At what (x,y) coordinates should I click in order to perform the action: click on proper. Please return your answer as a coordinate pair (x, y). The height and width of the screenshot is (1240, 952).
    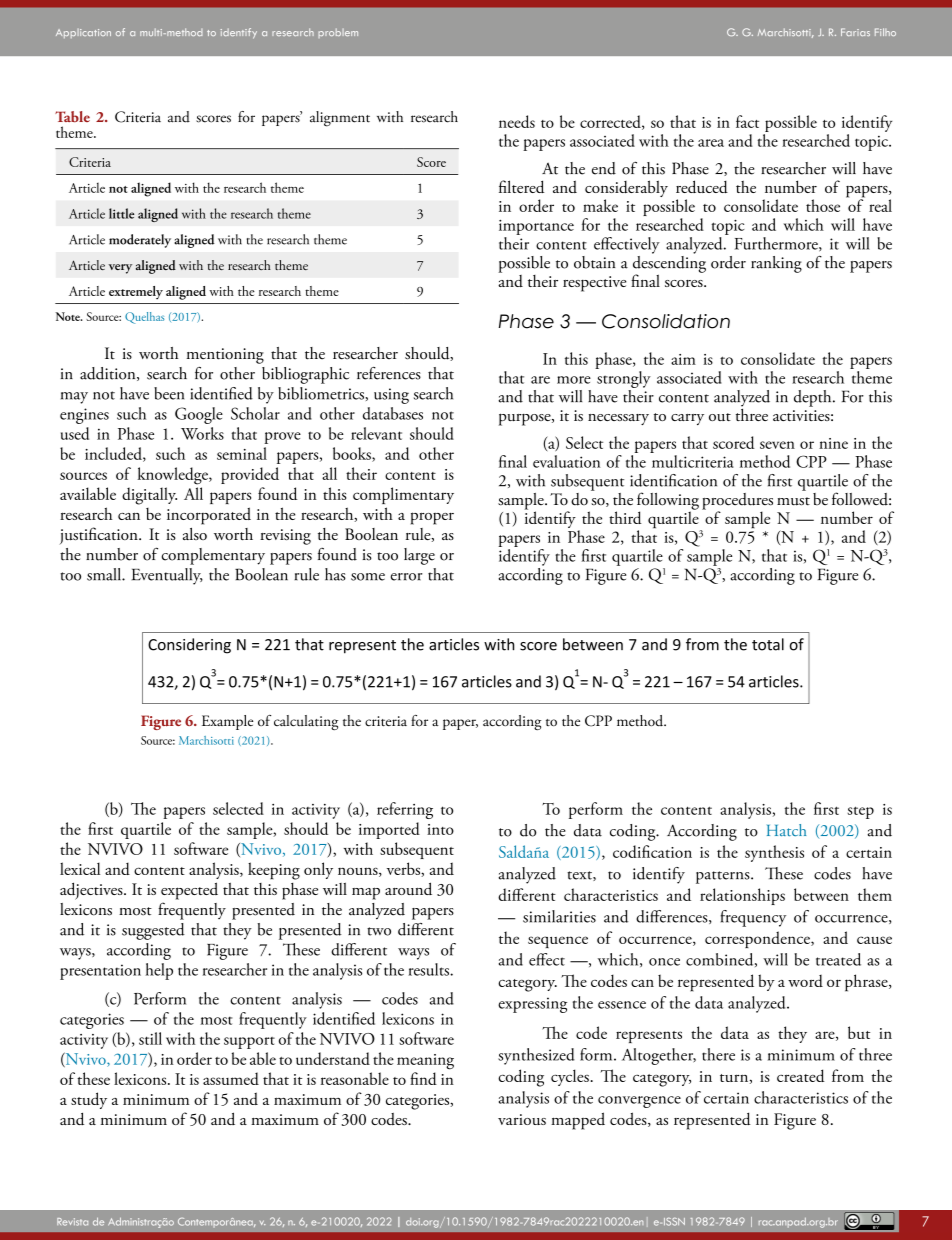
    Looking at the image, I should click on (432, 518).
